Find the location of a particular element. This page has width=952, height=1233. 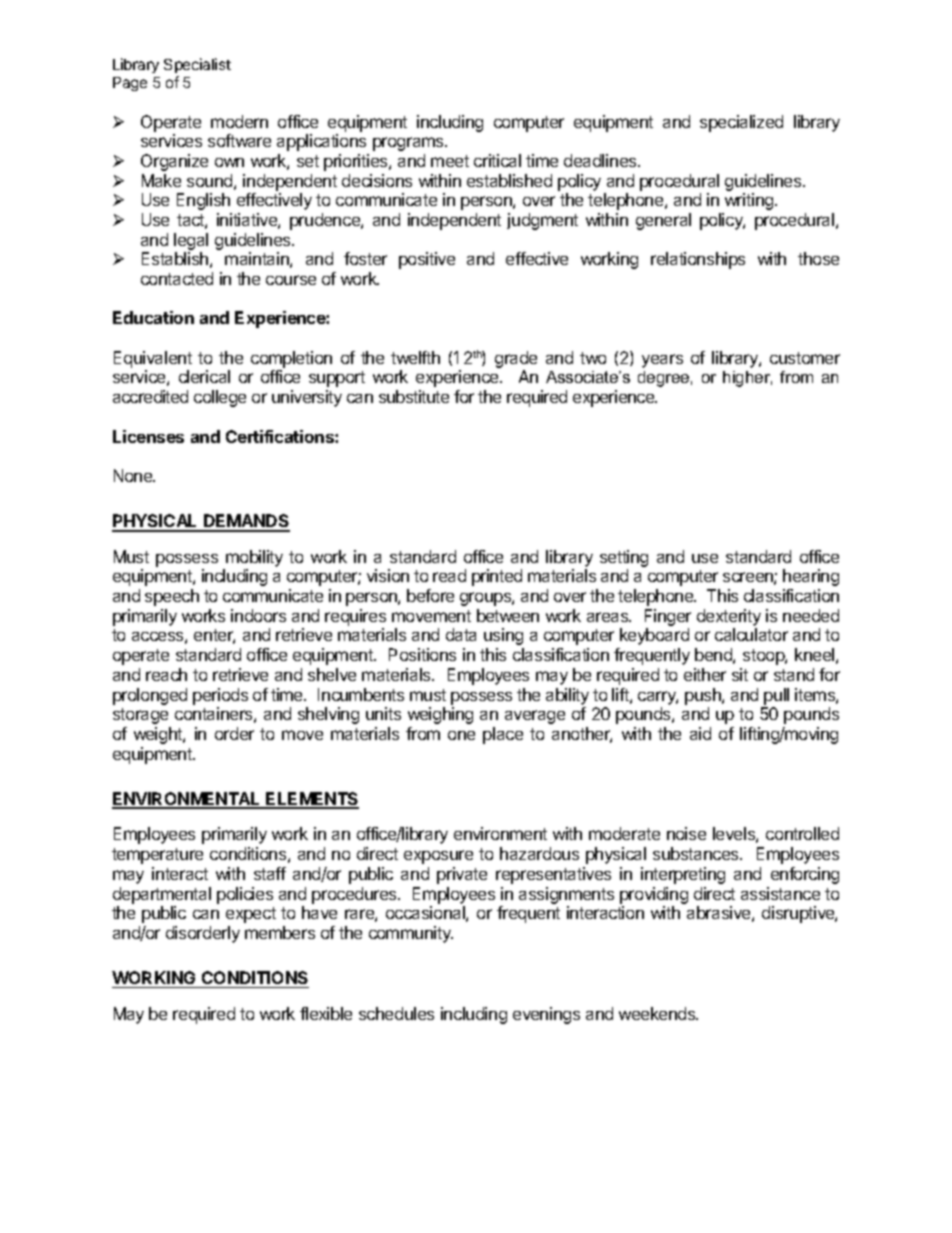

grade is located at coordinates (516, 361).
